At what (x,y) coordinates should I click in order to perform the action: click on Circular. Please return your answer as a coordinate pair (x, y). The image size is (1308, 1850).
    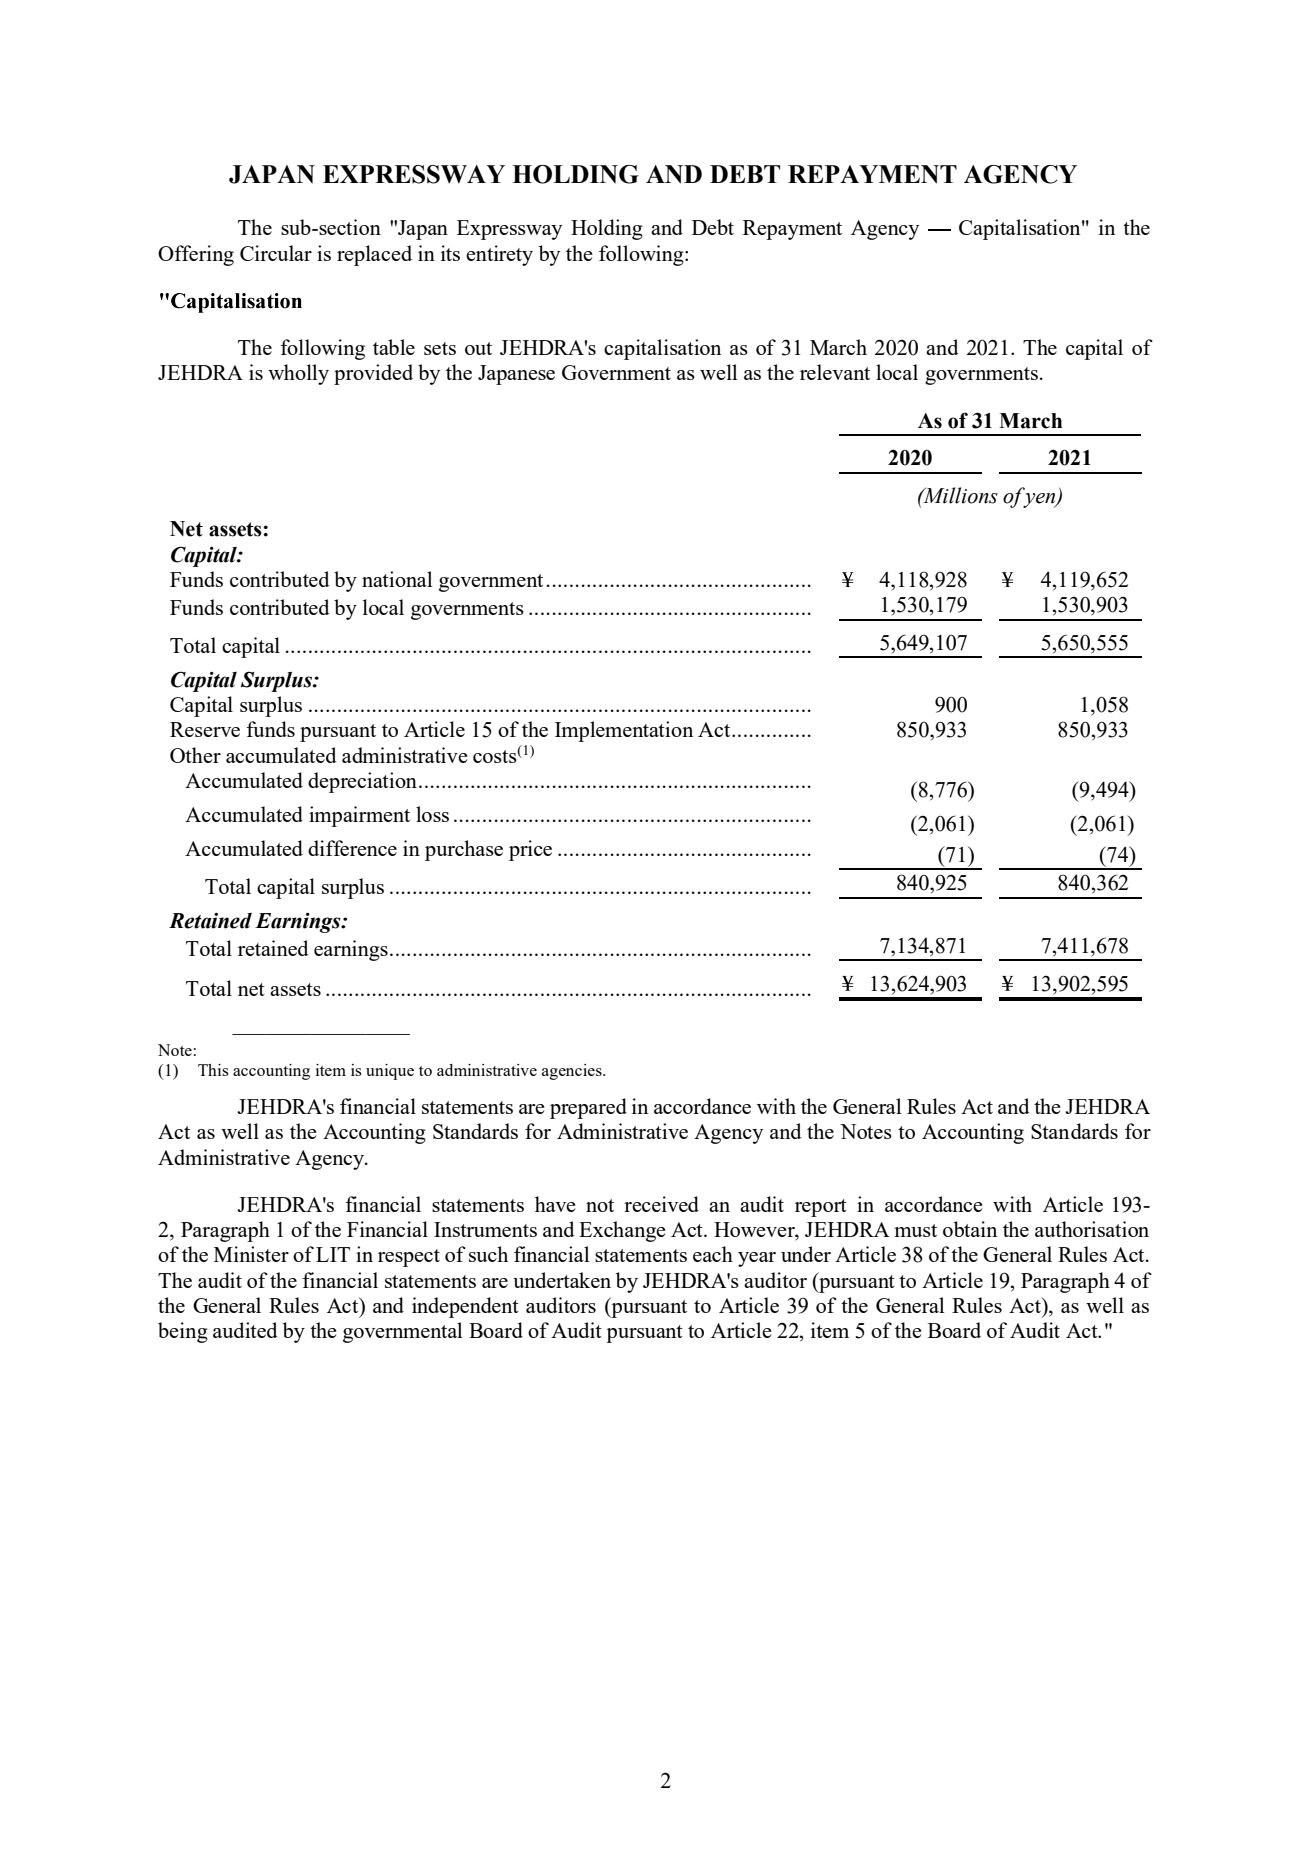
    Looking at the image, I should click on (276, 253).
